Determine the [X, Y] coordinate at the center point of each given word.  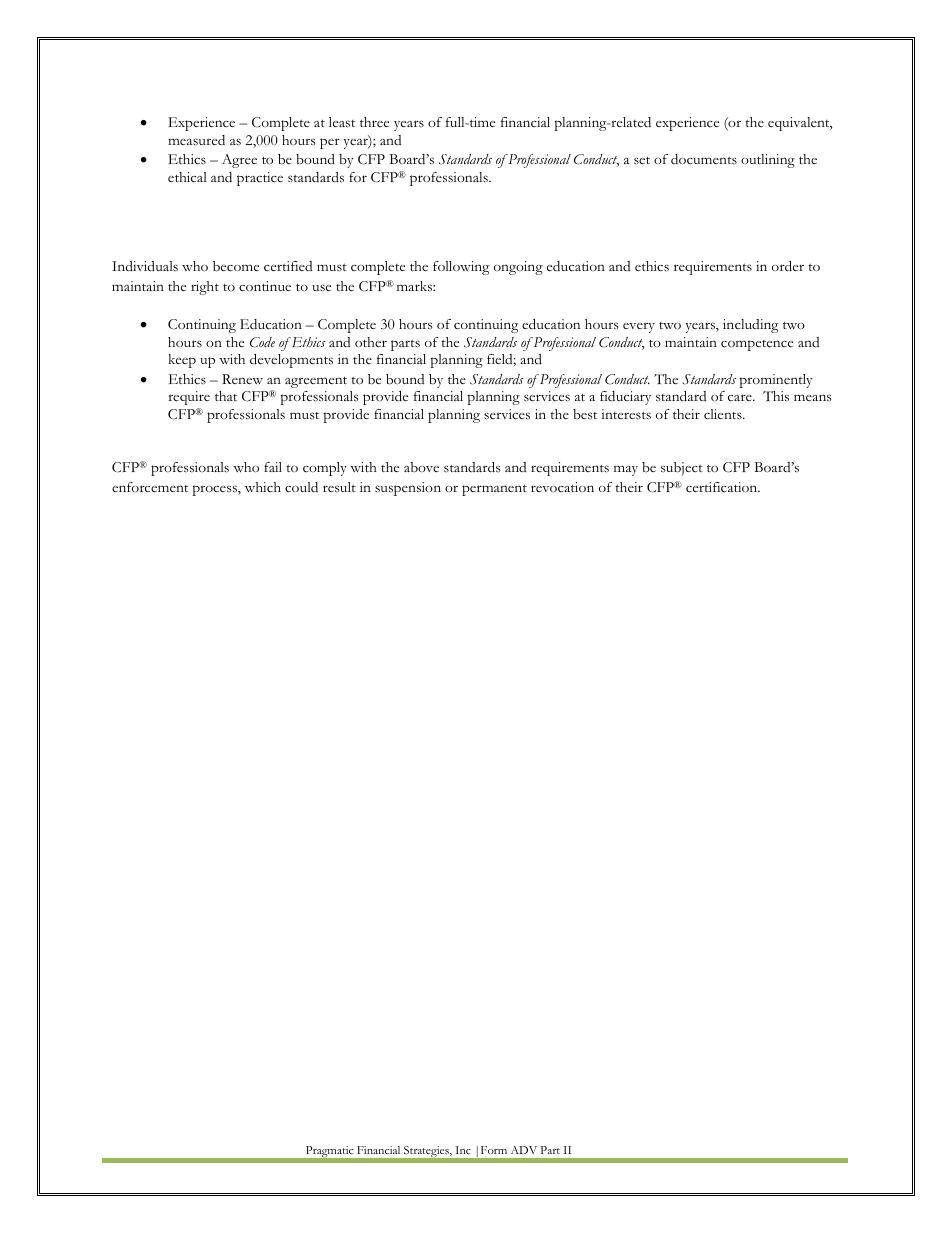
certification [723, 487]
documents [704, 159]
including [750, 326]
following [461, 268]
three [374, 122]
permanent [494, 490]
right [205, 288]
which [263, 487]
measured [196, 140]
